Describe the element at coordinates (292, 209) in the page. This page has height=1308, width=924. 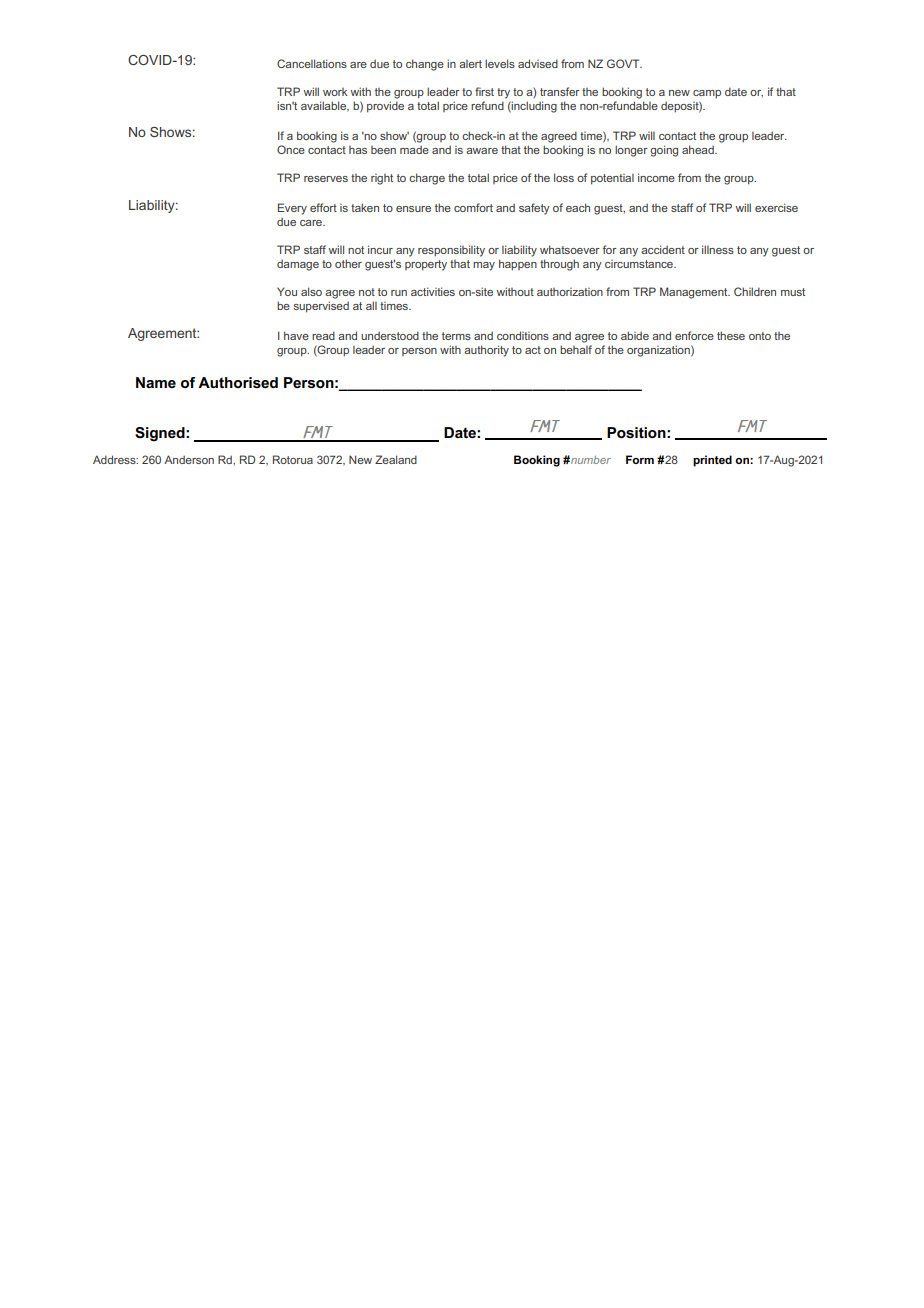
I see `Every` at that location.
